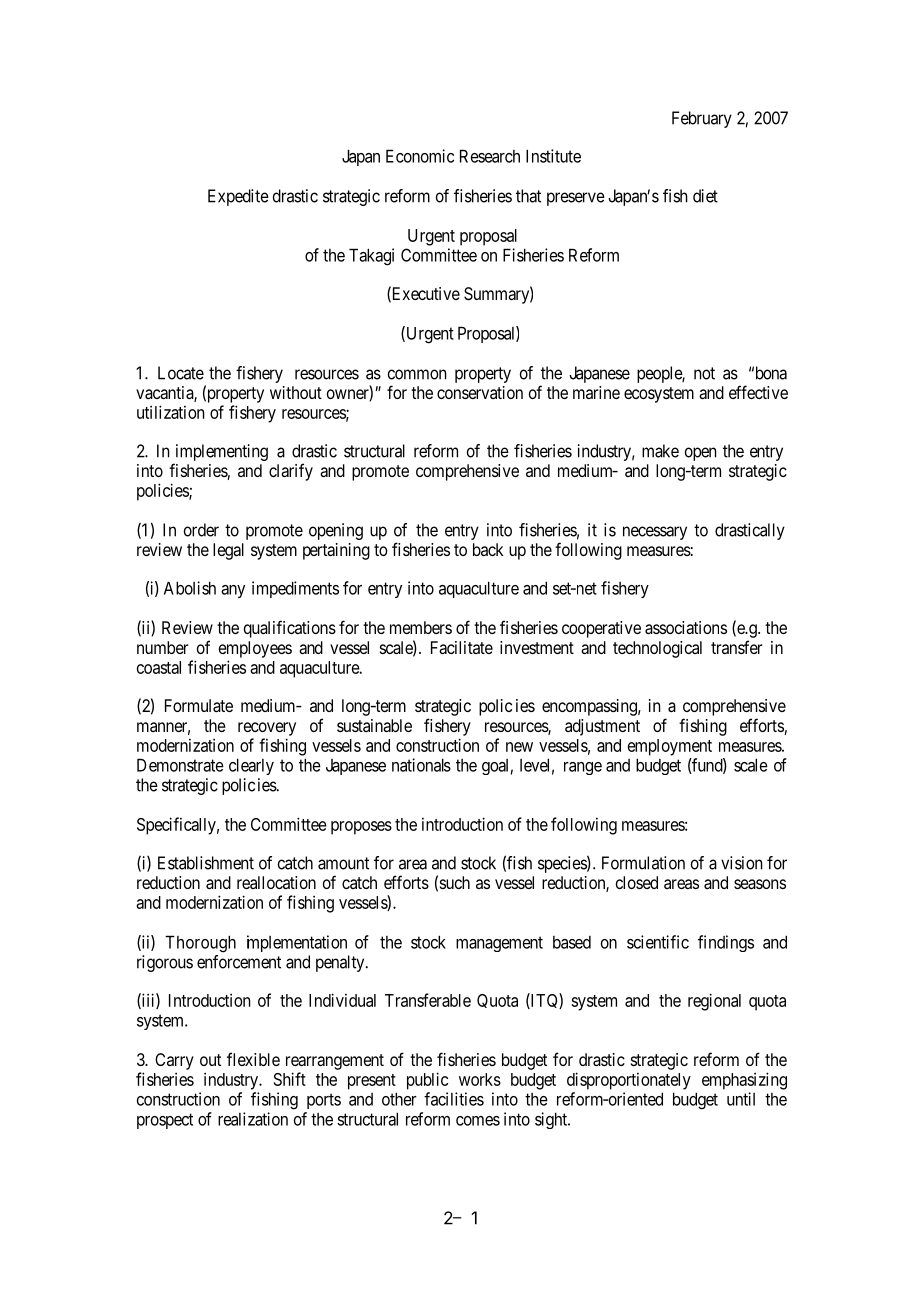  I want to click on Research, so click(490, 156).
